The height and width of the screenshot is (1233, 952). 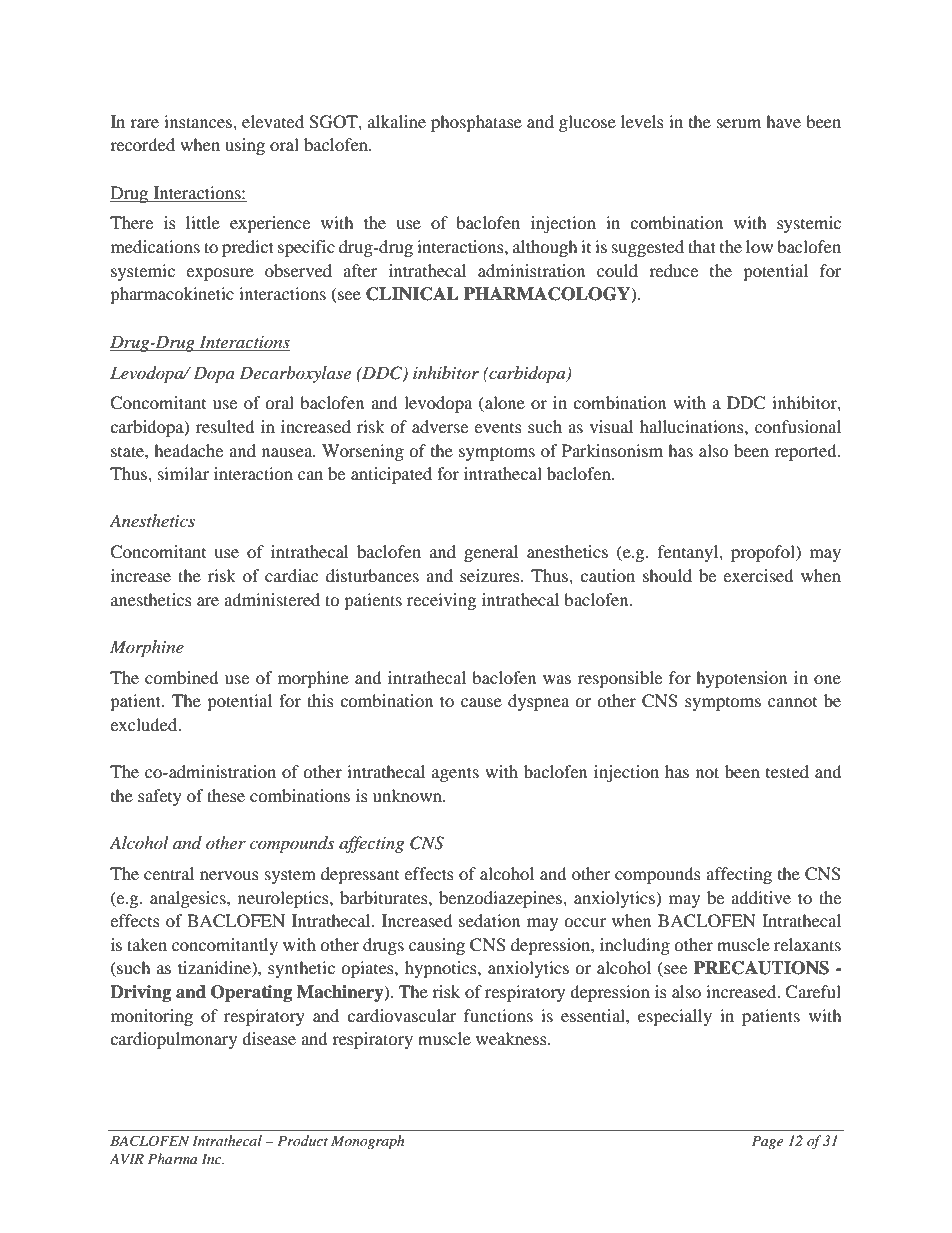 What do you see at coordinates (787, 771) in the screenshot?
I see `tested` at bounding box center [787, 771].
